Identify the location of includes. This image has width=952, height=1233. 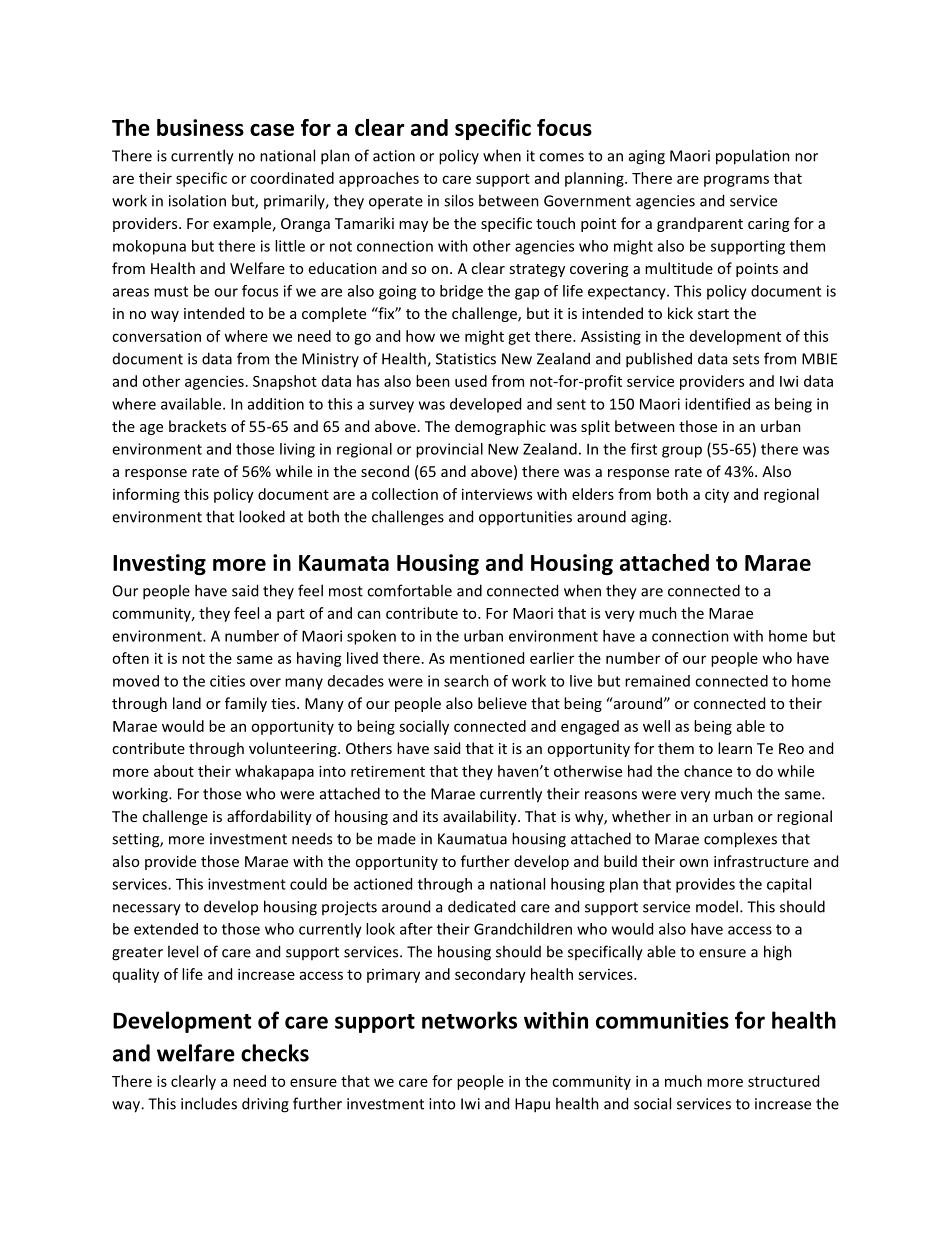
(209, 1103).
